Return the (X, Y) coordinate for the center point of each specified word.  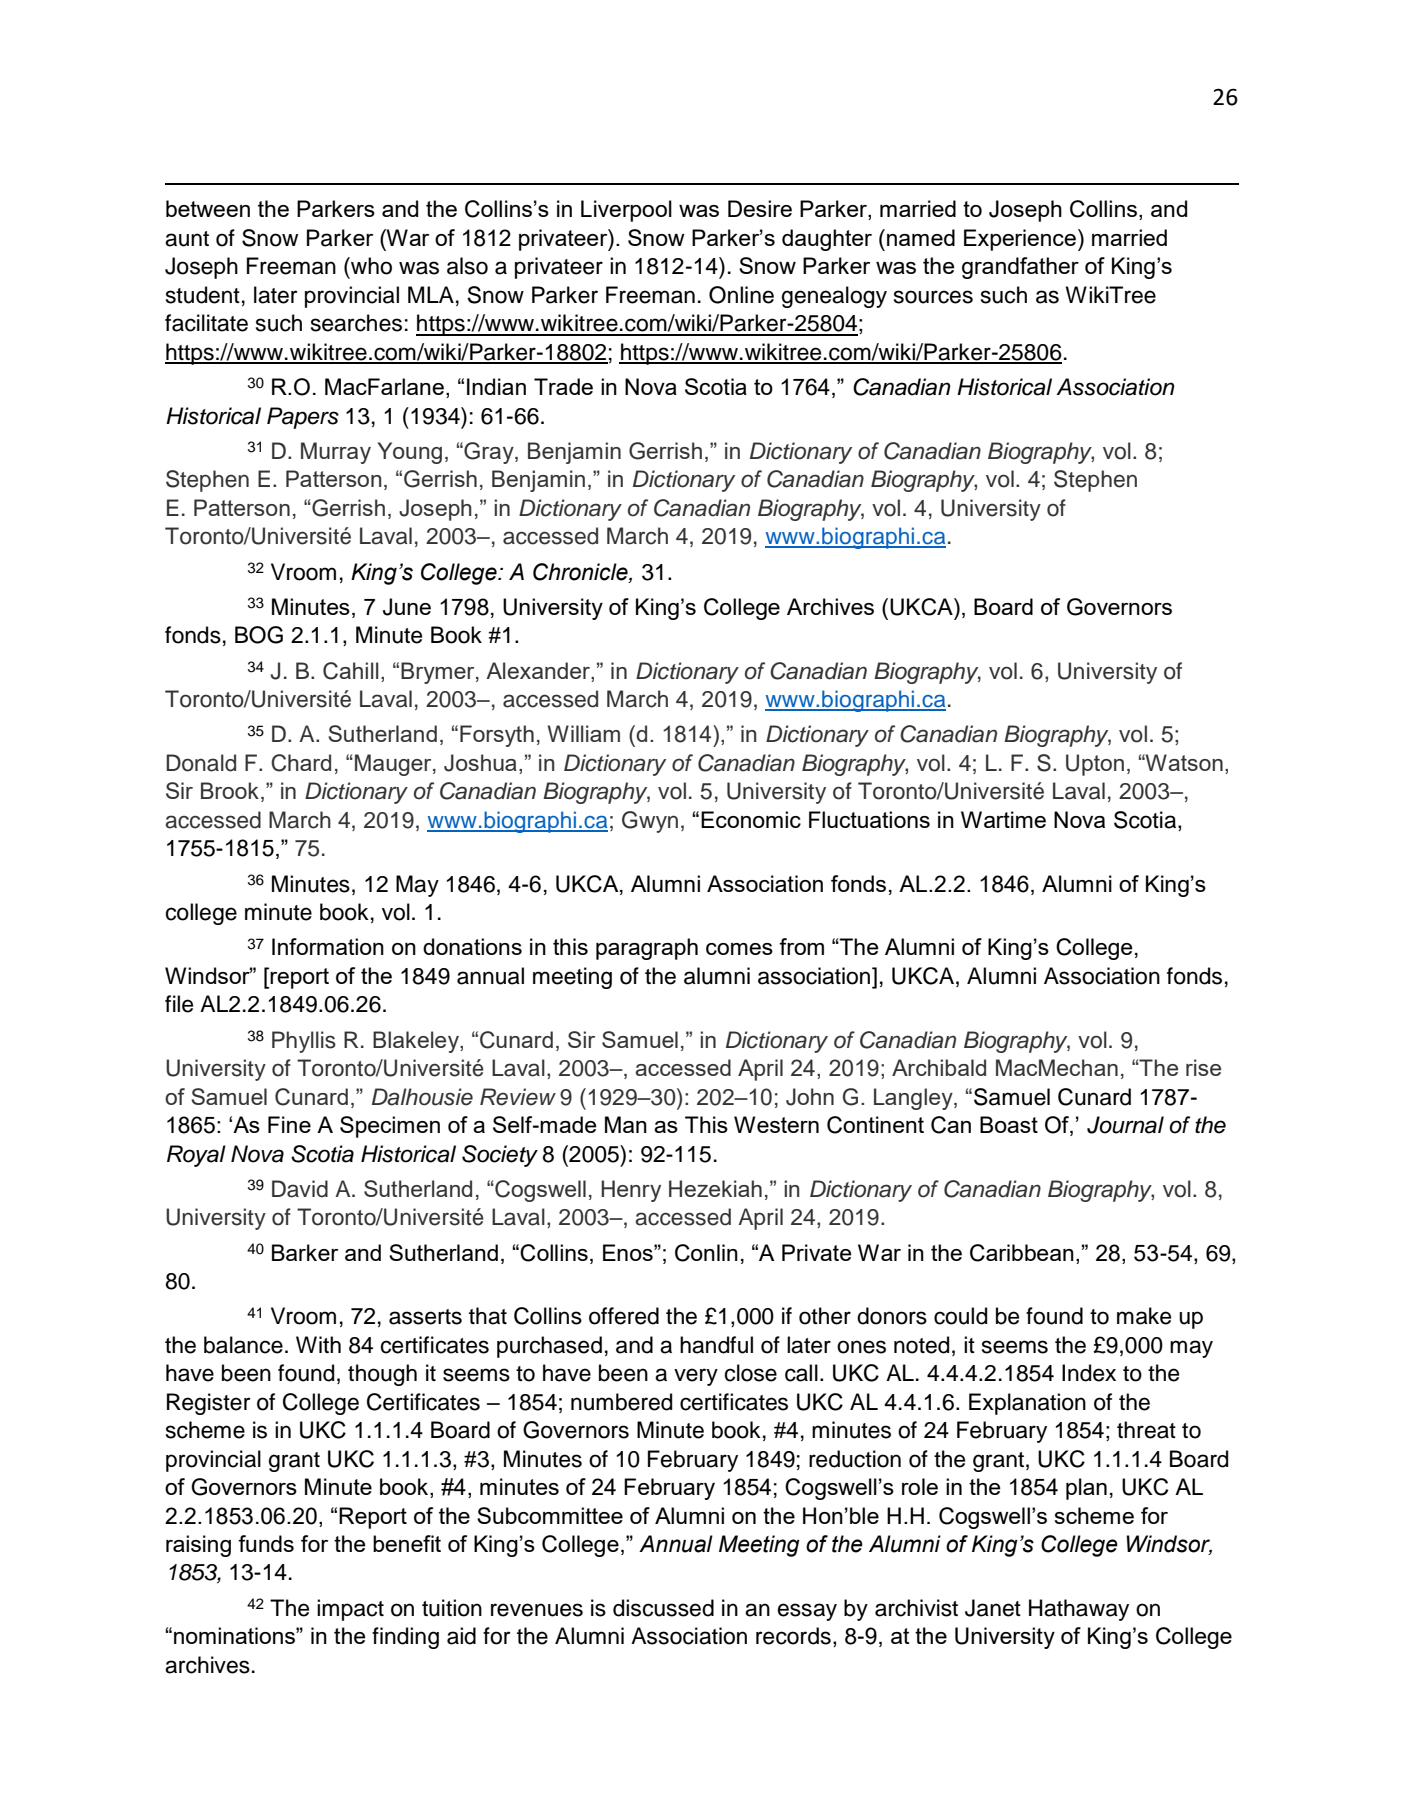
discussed (663, 1608)
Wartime (1003, 819)
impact (350, 1610)
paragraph (647, 949)
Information (328, 946)
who (370, 266)
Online (741, 295)
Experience (1020, 240)
